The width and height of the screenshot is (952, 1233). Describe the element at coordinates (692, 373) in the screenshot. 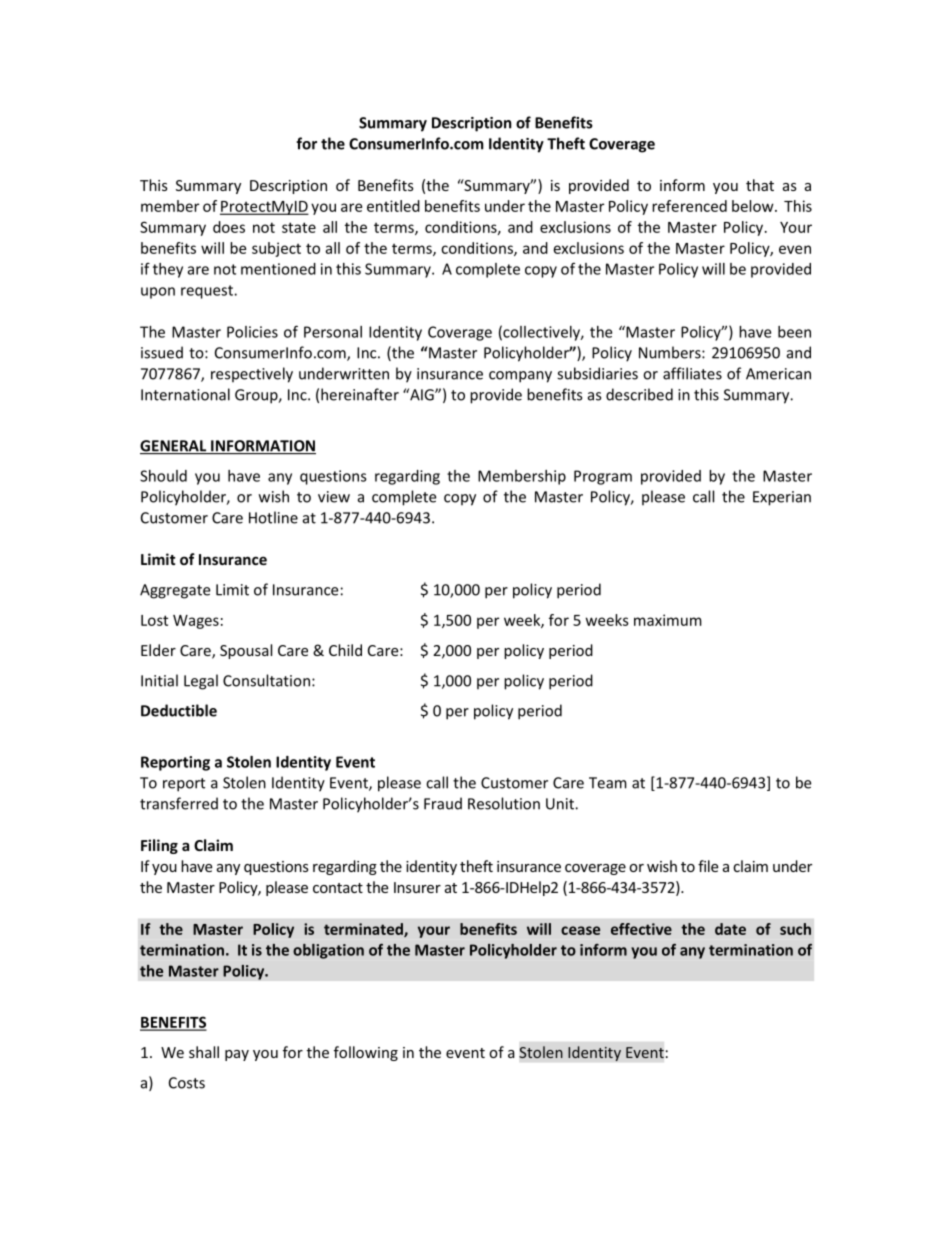

I see `affiliates` at that location.
